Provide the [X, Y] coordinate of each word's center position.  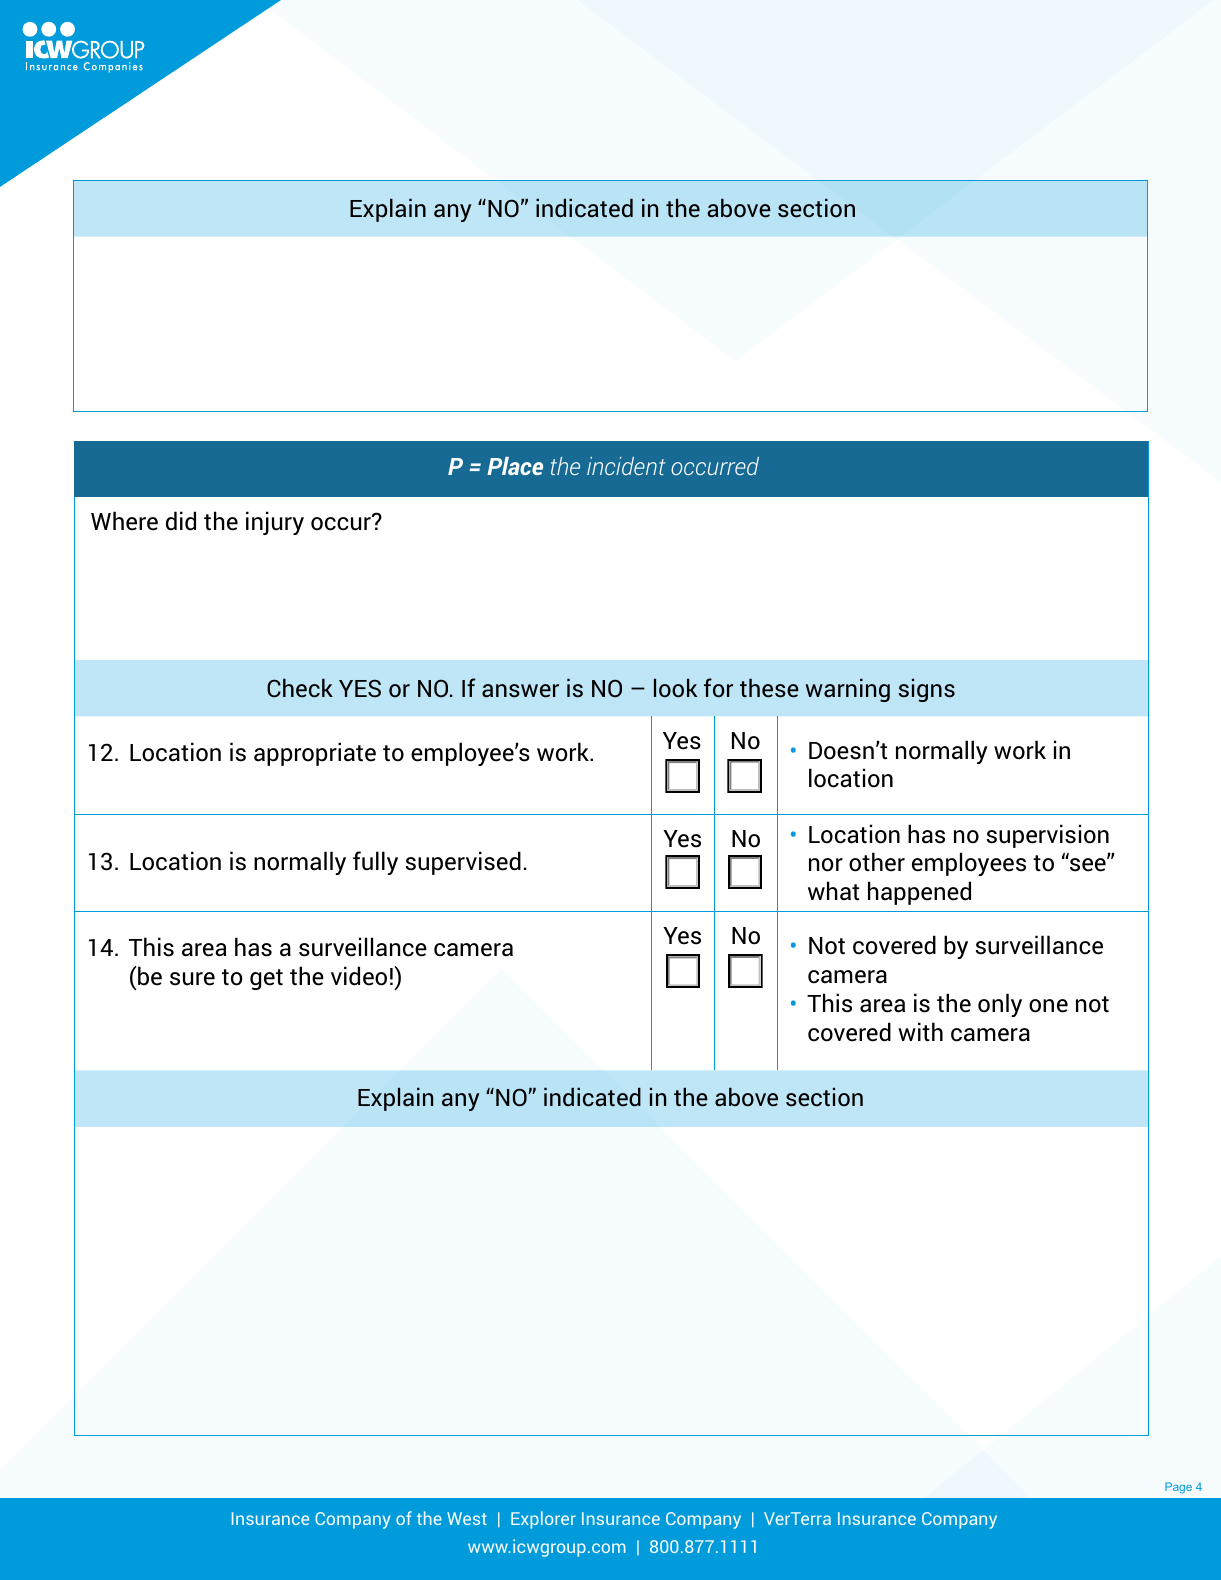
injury [275, 523]
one [1048, 1006]
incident [626, 466]
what [833, 891]
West [467, 1518]
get [266, 979]
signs [927, 690]
